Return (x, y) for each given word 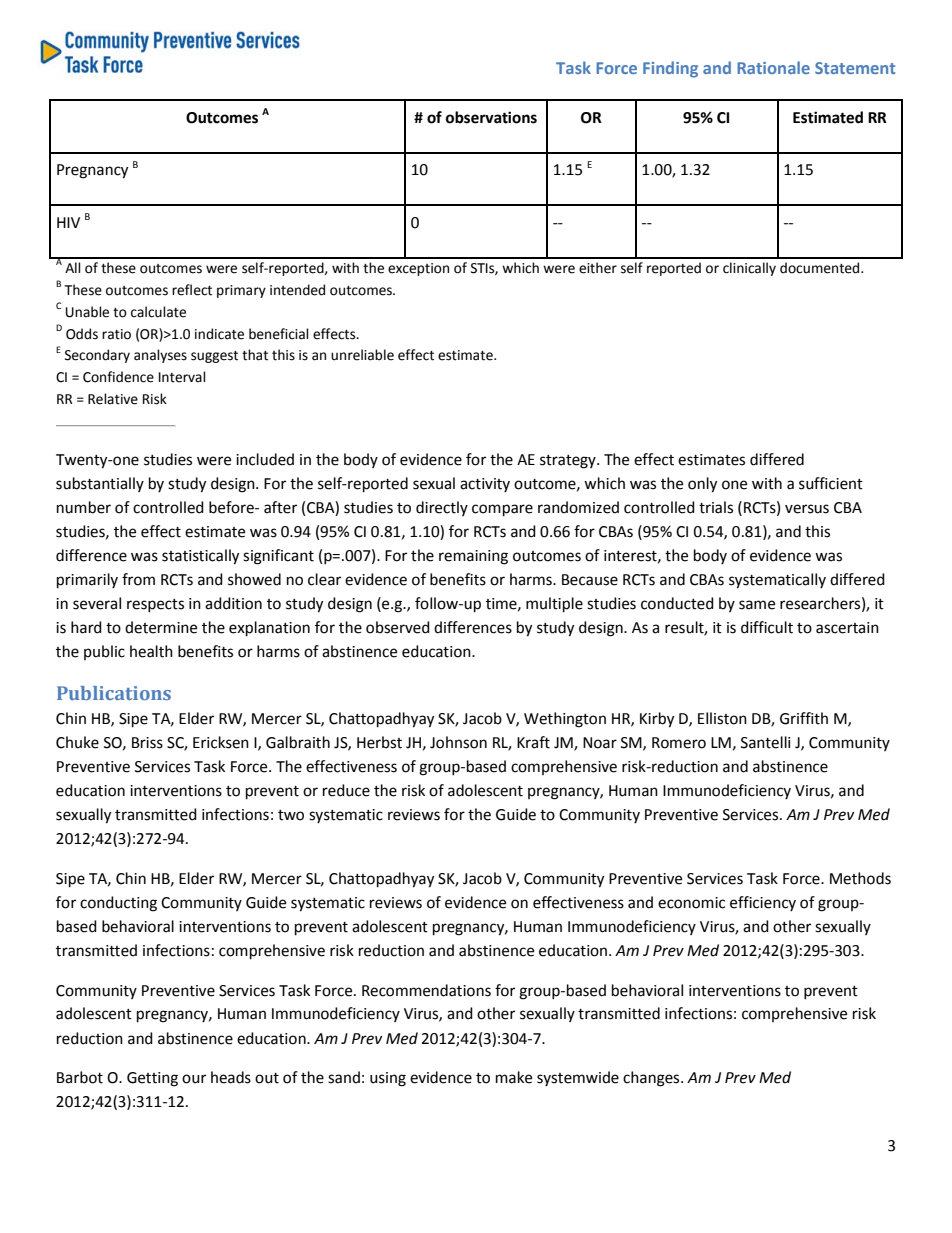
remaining (473, 557)
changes (652, 1079)
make (514, 1077)
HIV (68, 222)
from (138, 579)
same (757, 605)
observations (491, 117)
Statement (855, 68)
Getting (152, 1079)
